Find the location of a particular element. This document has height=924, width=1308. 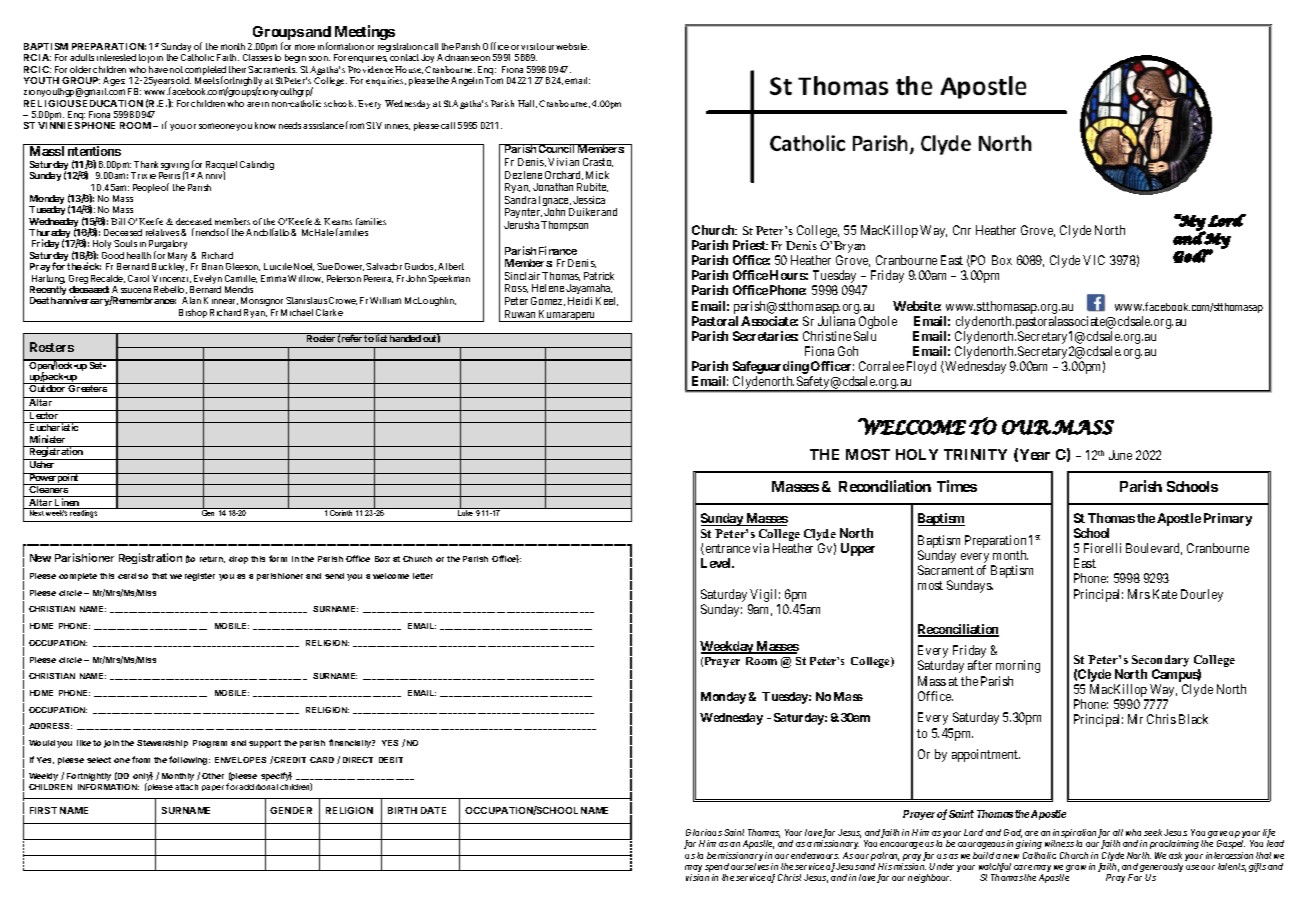

Cnr is located at coordinates (962, 230).
